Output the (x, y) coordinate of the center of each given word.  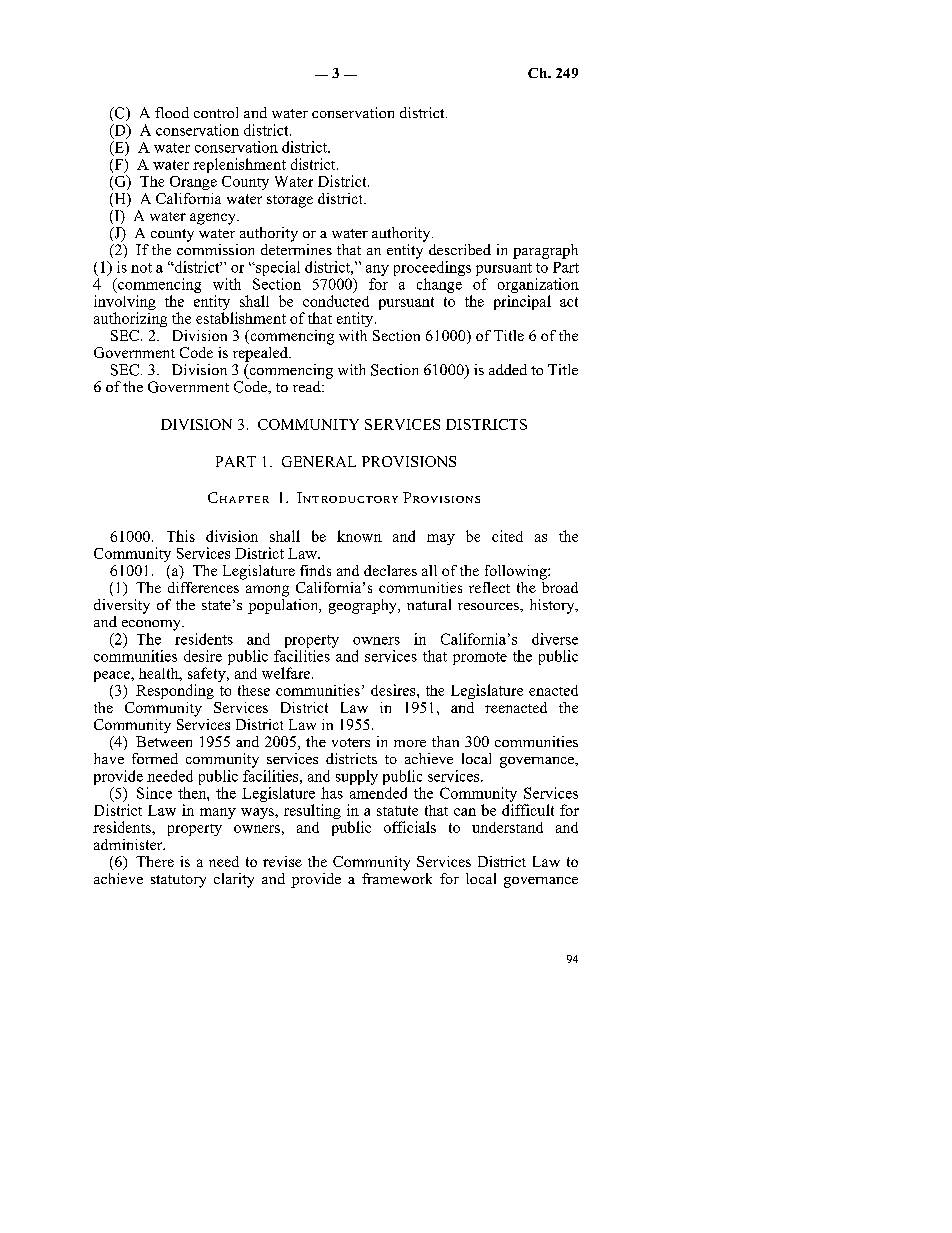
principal (522, 302)
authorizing (130, 319)
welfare (287, 673)
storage (290, 201)
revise (282, 861)
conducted (336, 301)
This (181, 536)
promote (480, 658)
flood (172, 112)
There (155, 861)
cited (507, 536)
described (460, 249)
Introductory (347, 497)
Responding (175, 691)
